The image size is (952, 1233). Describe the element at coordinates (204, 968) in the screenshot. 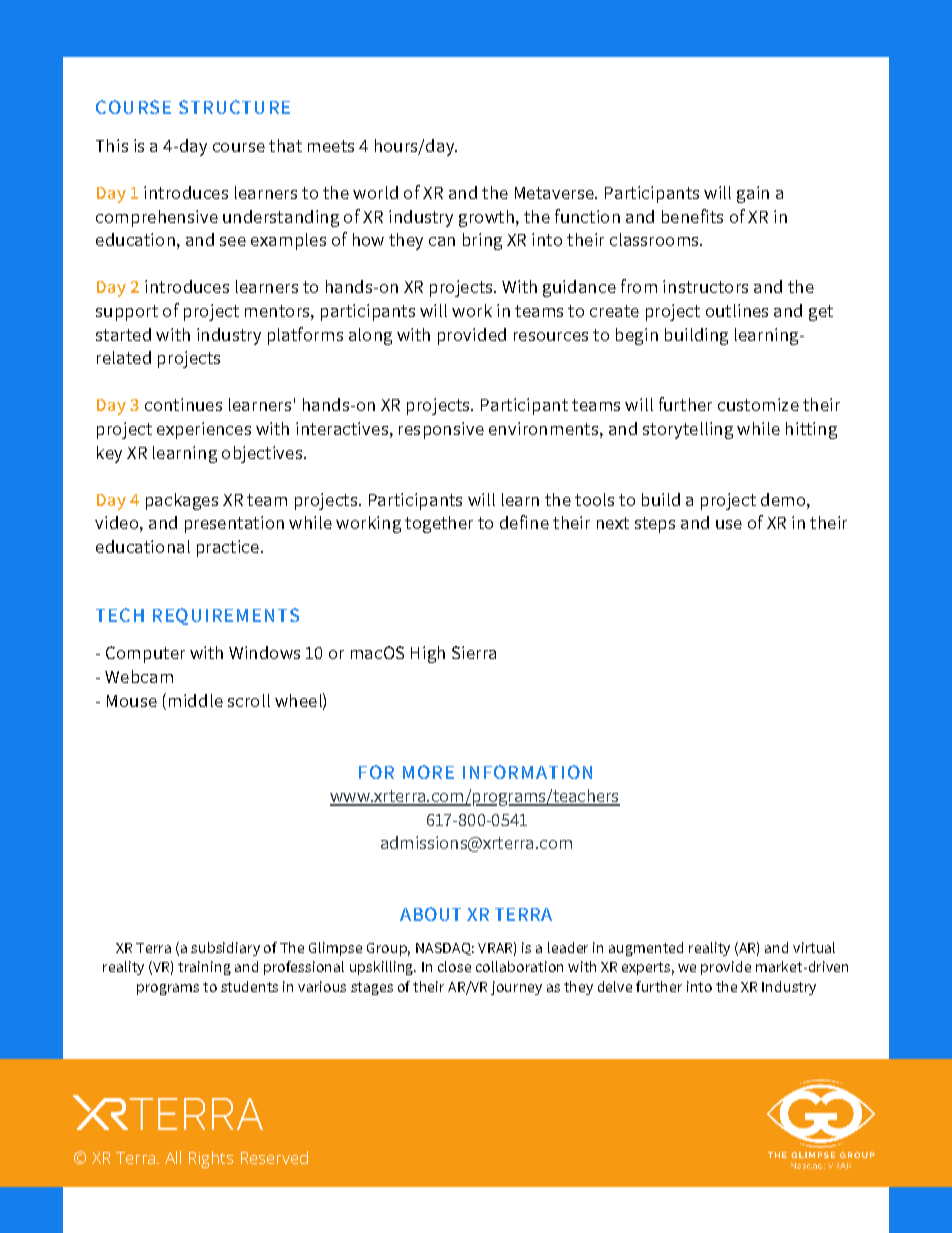

I see `training` at that location.
